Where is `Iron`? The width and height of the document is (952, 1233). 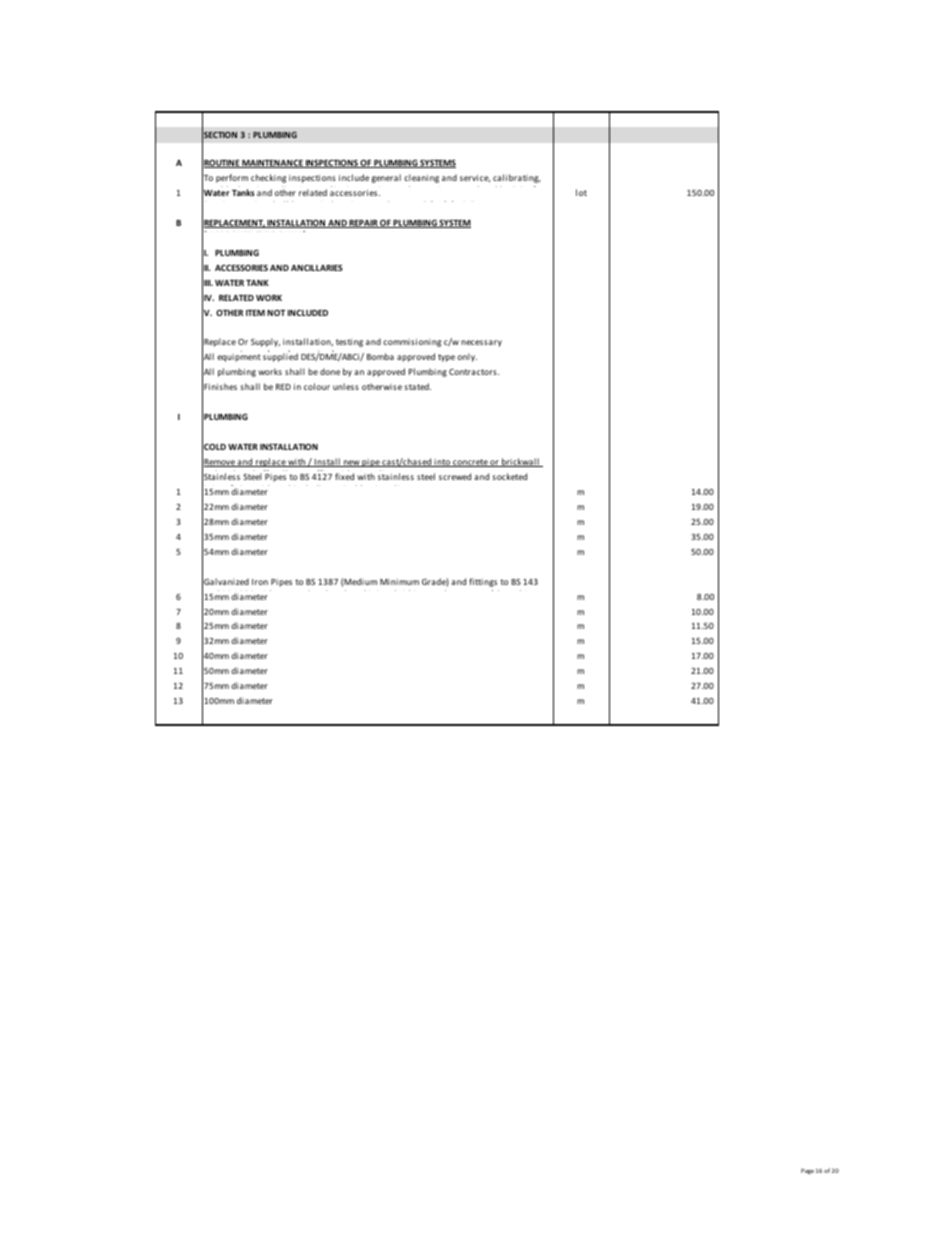
Iron is located at coordinates (260, 582).
